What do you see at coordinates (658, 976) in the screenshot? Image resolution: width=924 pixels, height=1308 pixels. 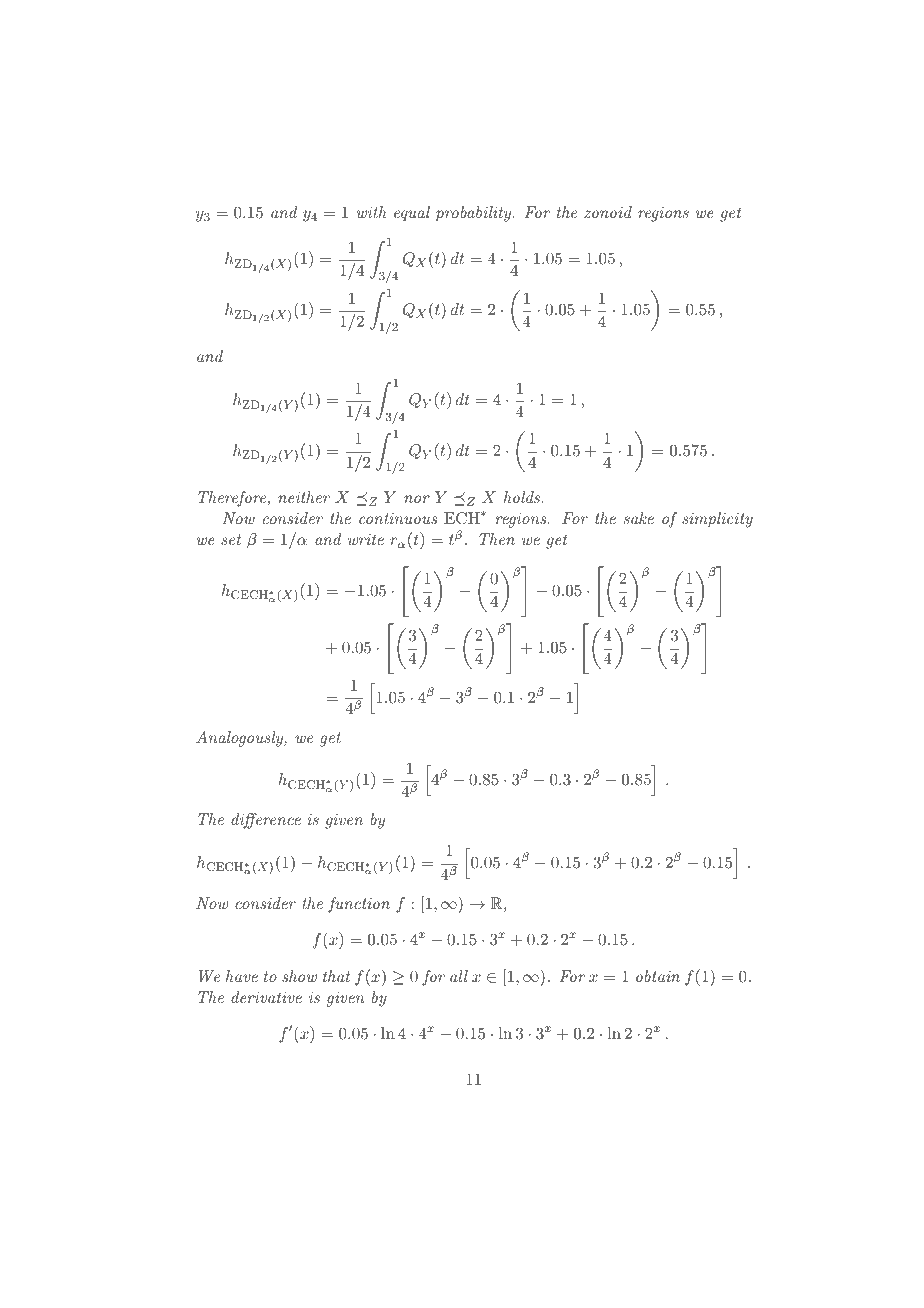 I see `obtain` at bounding box center [658, 976].
